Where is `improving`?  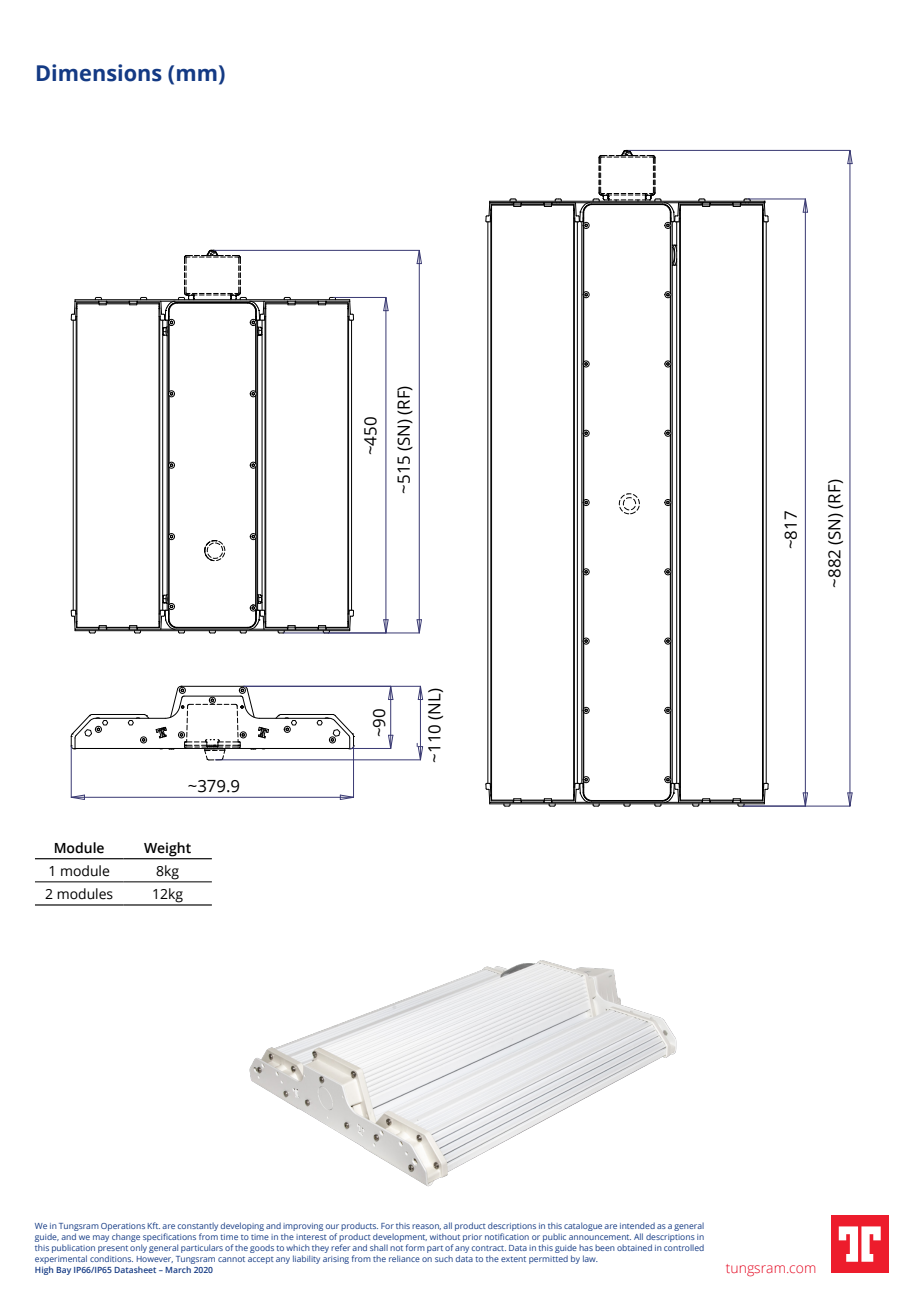
improving is located at coordinates (303, 1228).
